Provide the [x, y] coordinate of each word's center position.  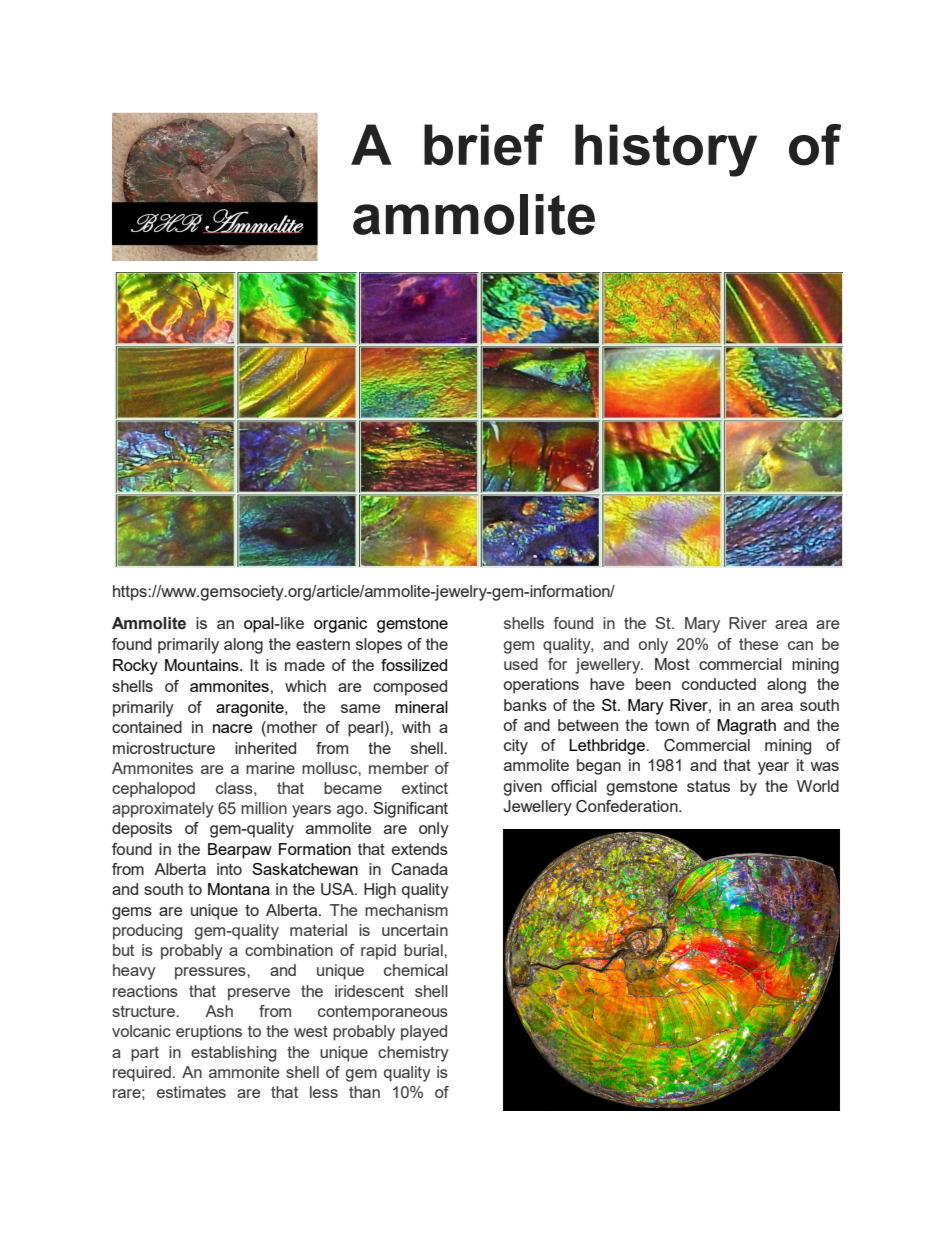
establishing [233, 1054]
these [758, 644]
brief [484, 145]
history [666, 150]
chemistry [413, 1054]
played [424, 1033]
